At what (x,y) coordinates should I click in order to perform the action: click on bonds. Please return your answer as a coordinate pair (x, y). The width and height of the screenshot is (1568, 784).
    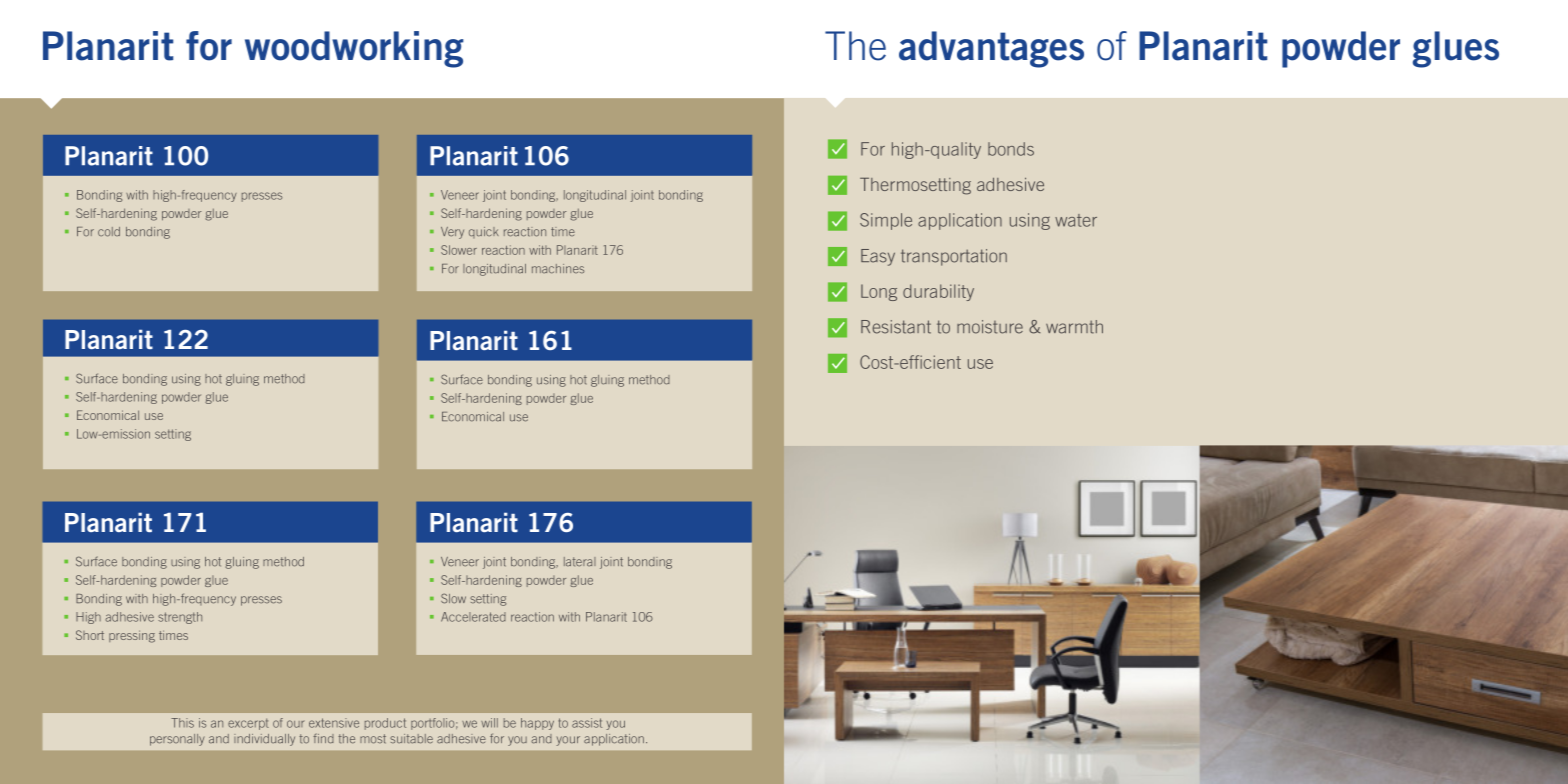
    Looking at the image, I should click on (1011, 149).
